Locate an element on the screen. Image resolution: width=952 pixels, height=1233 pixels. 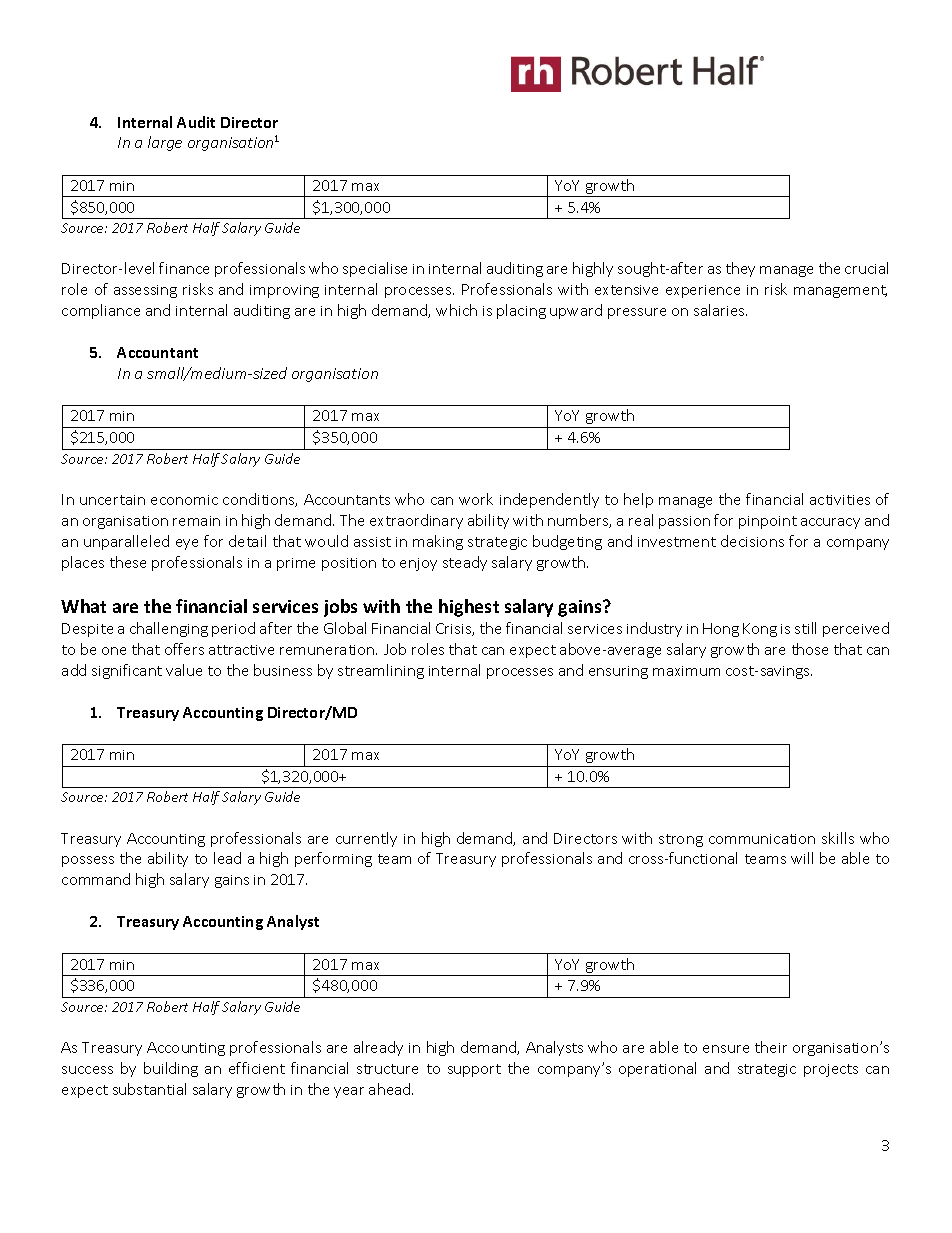
compliance is located at coordinates (101, 311).
